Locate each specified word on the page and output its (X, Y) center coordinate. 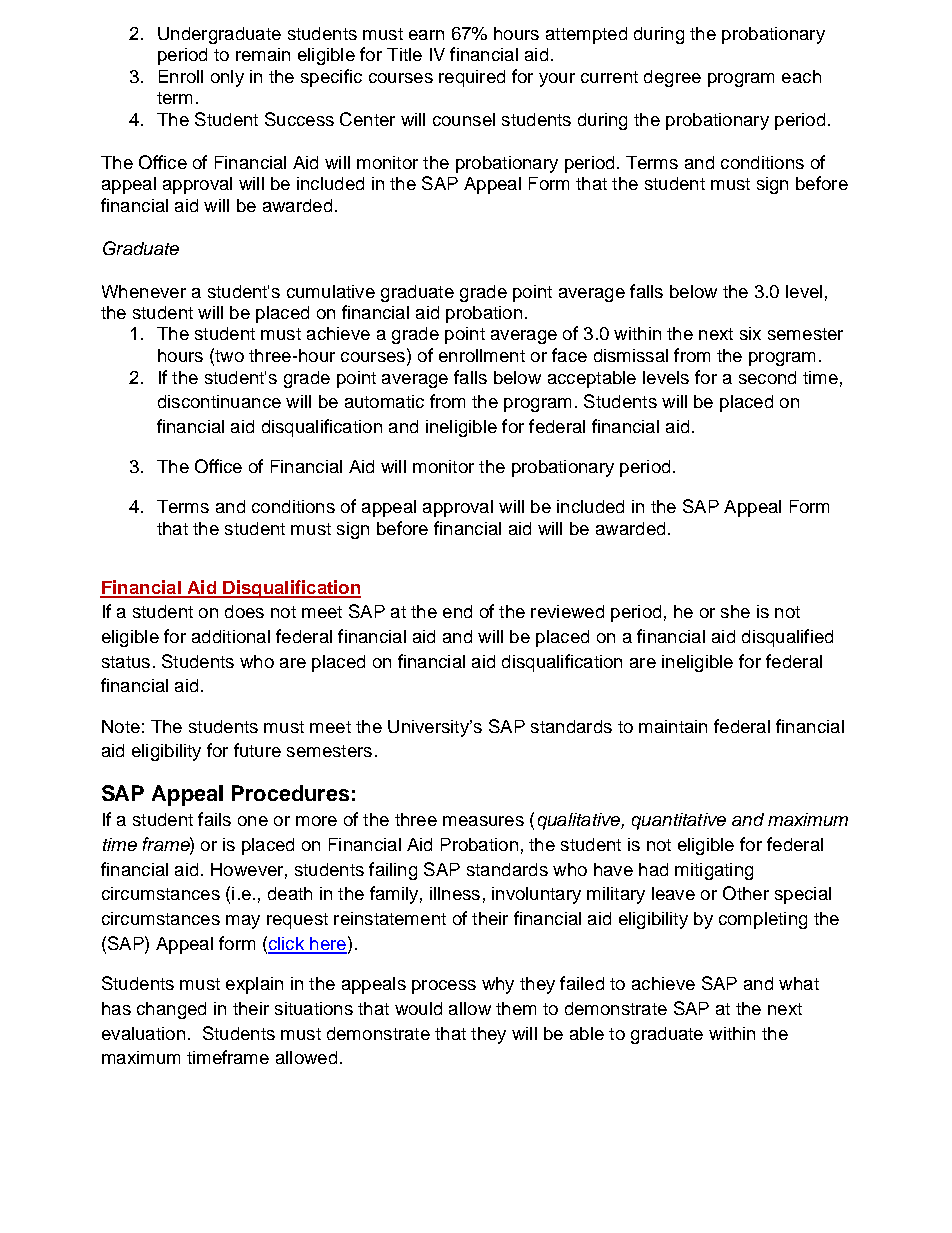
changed (171, 1010)
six (750, 333)
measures (483, 821)
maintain (673, 726)
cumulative (331, 291)
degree (672, 78)
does (244, 611)
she (735, 611)
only (227, 78)
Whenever (144, 291)
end (457, 611)
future (257, 750)
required (472, 78)
